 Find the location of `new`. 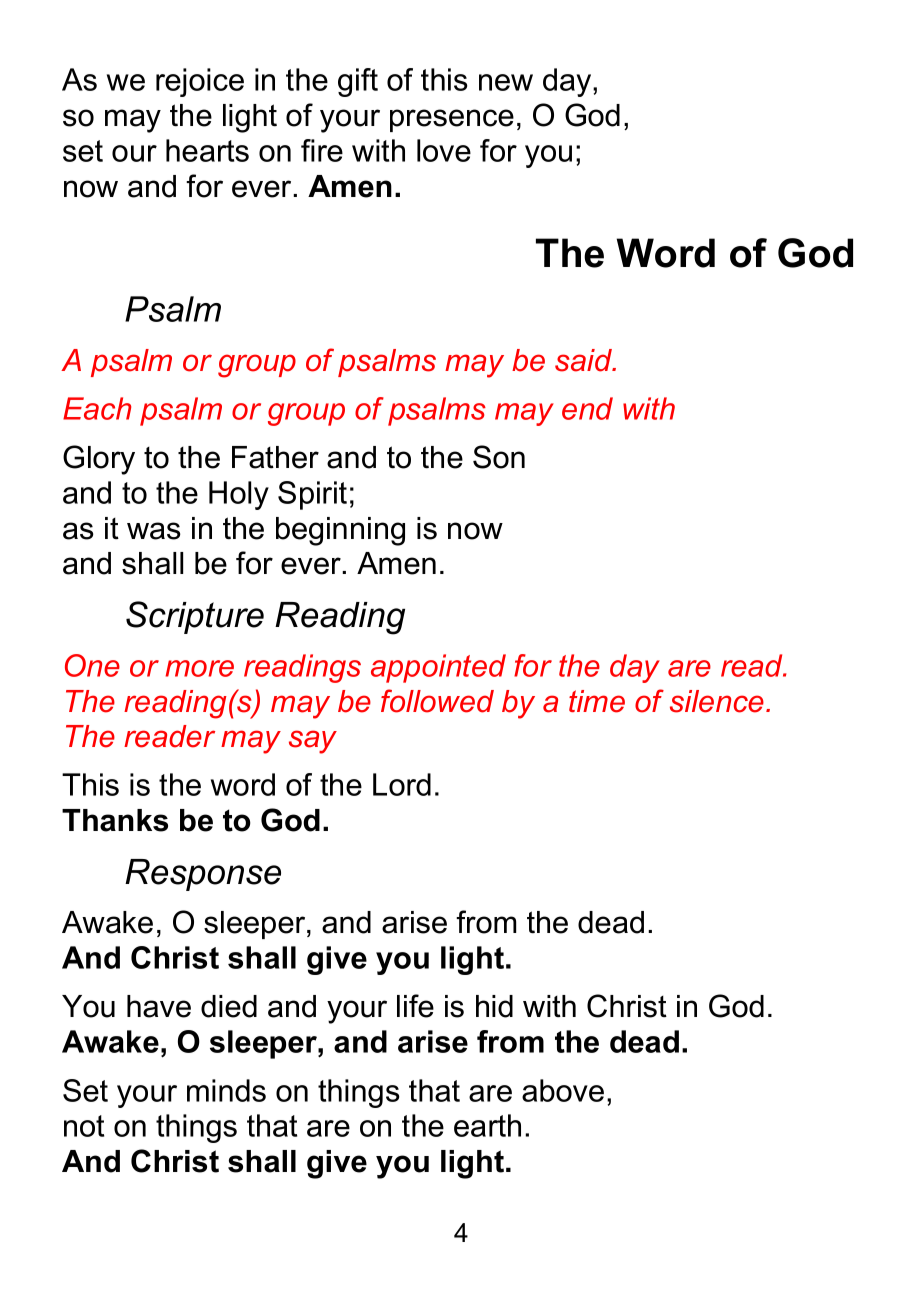

new is located at coordinates (506, 82).
